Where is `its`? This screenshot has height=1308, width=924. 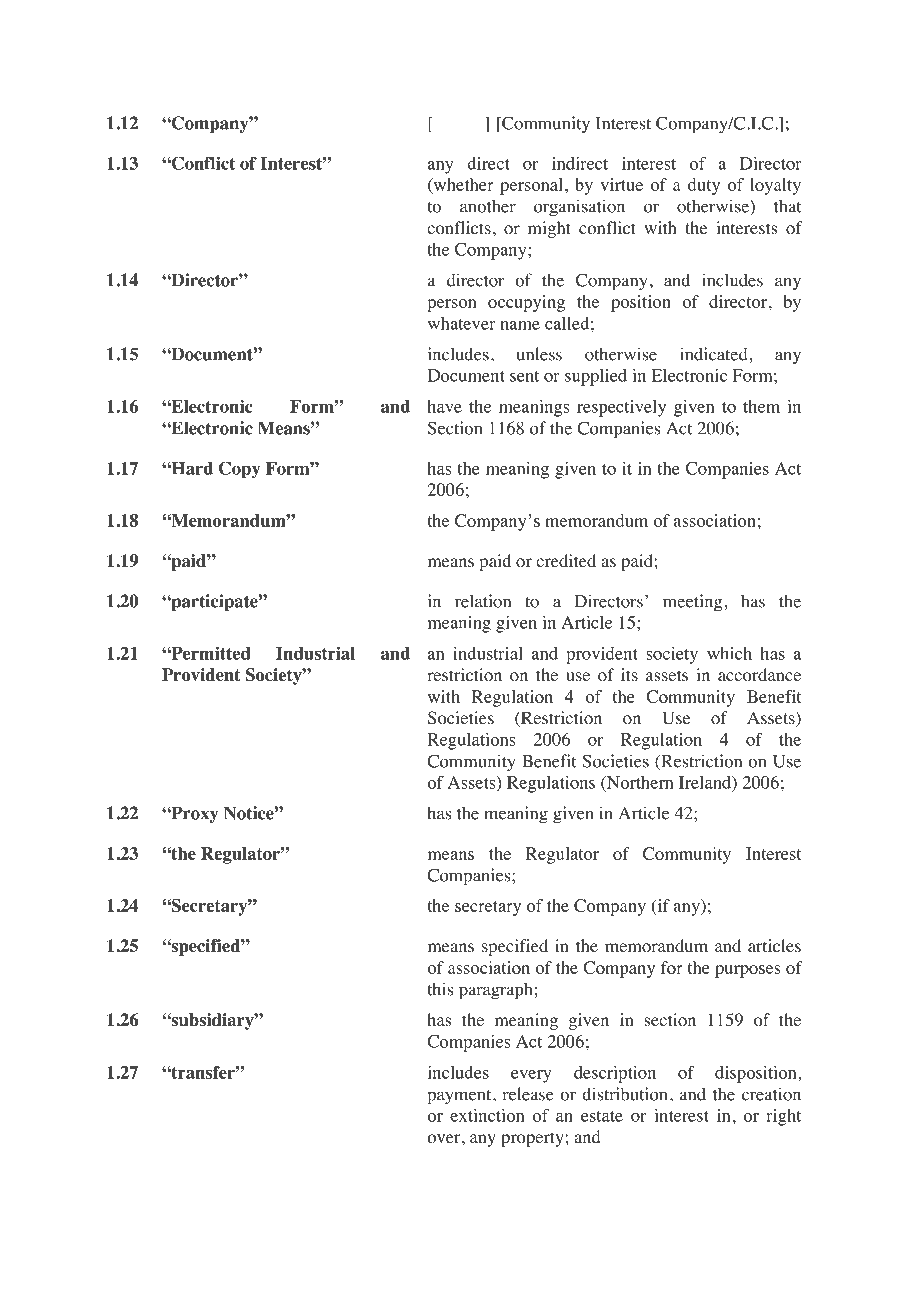 its is located at coordinates (629, 674).
